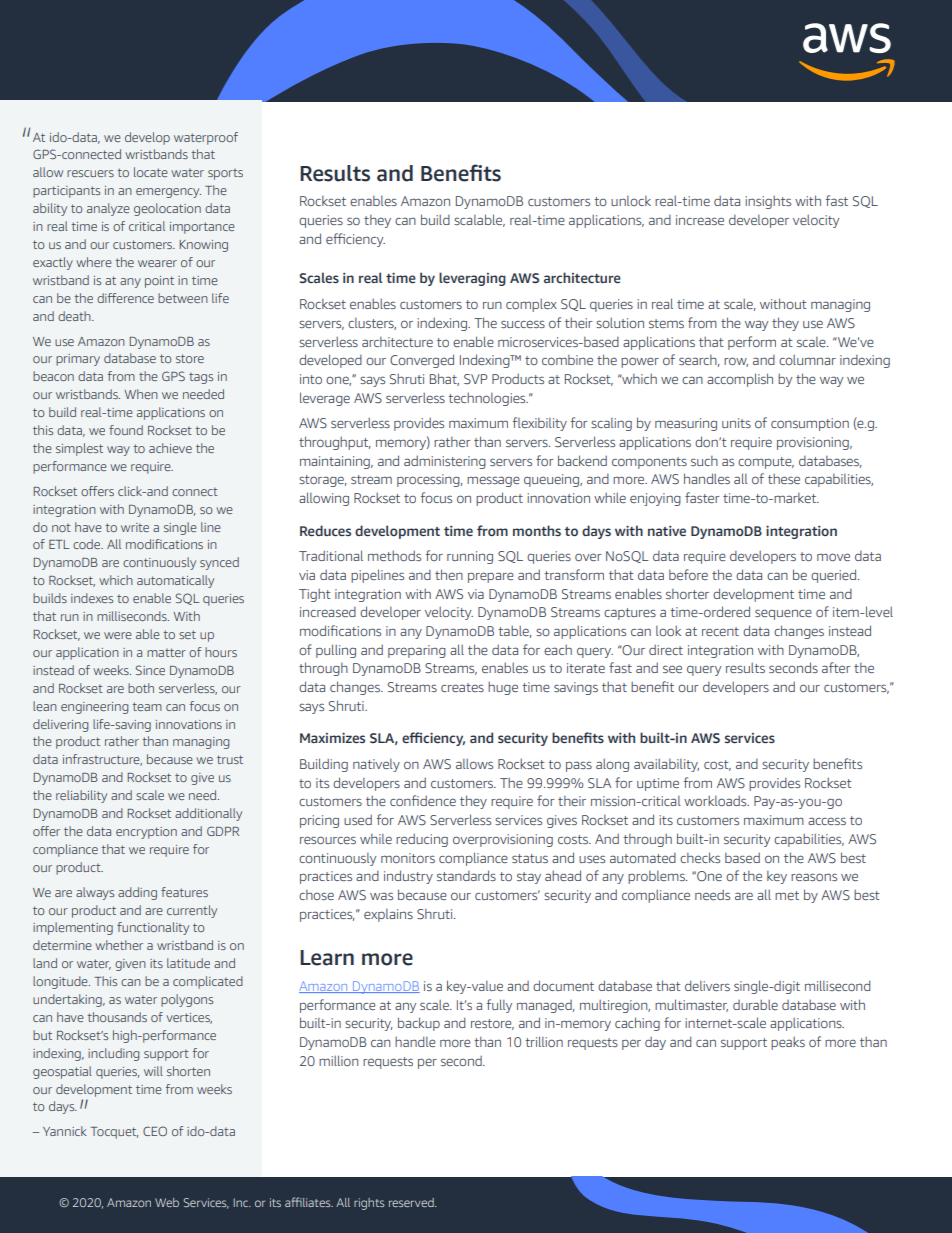  Describe the element at coordinates (672, 669) in the page. I see `see` at that location.
